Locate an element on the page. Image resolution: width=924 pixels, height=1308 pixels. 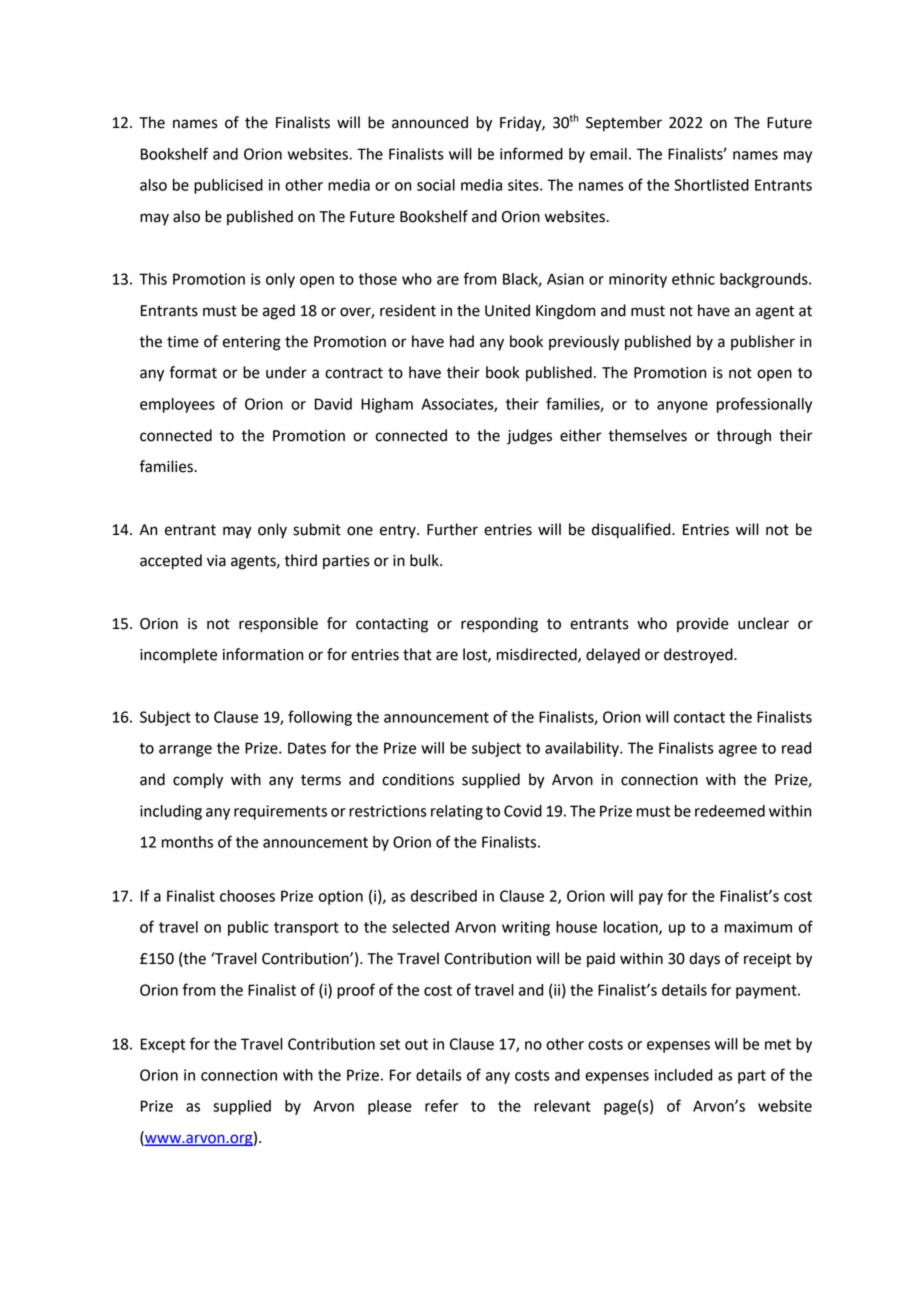
informed is located at coordinates (531, 153).
